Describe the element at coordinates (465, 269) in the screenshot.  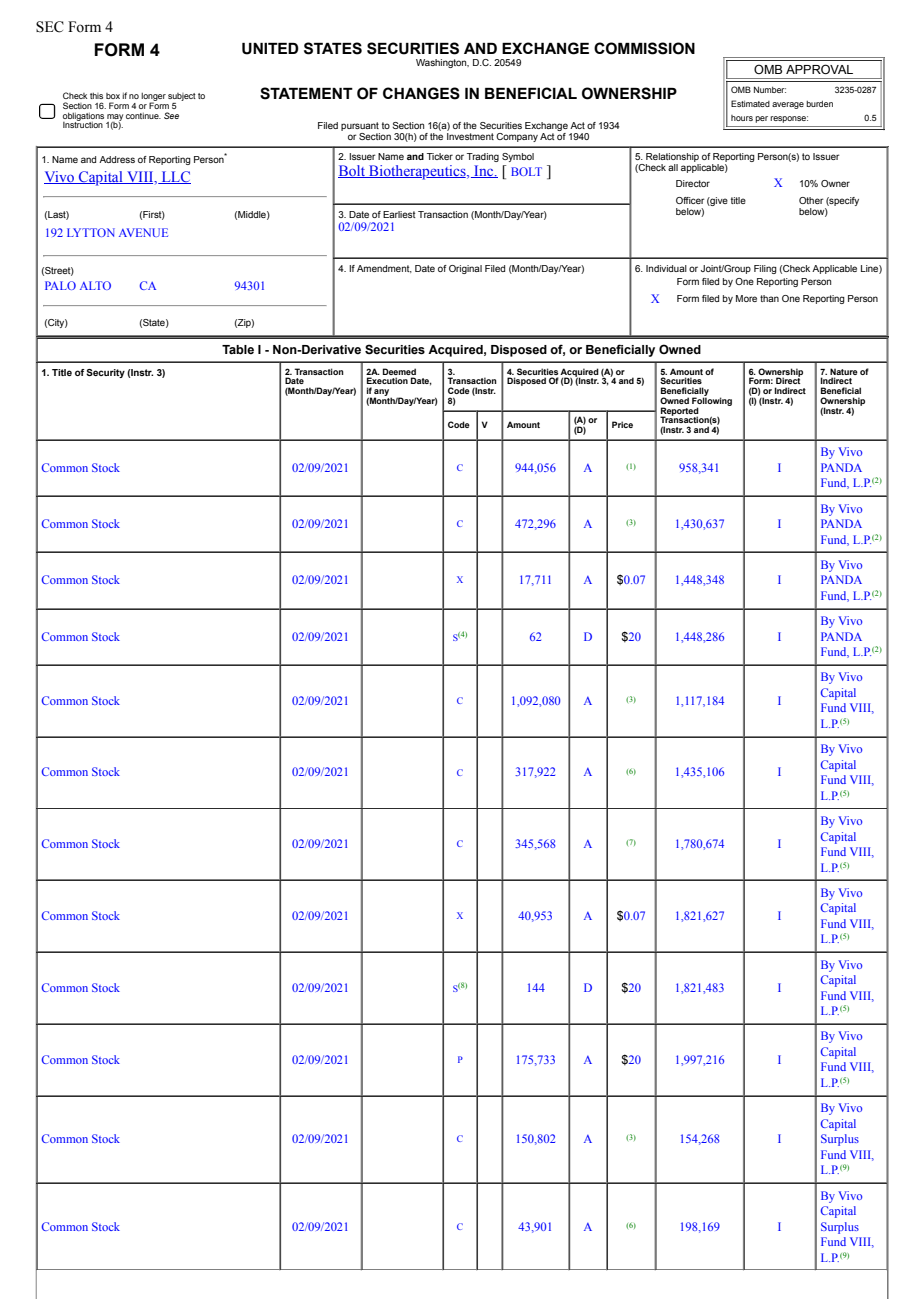
I see `Original` at that location.
